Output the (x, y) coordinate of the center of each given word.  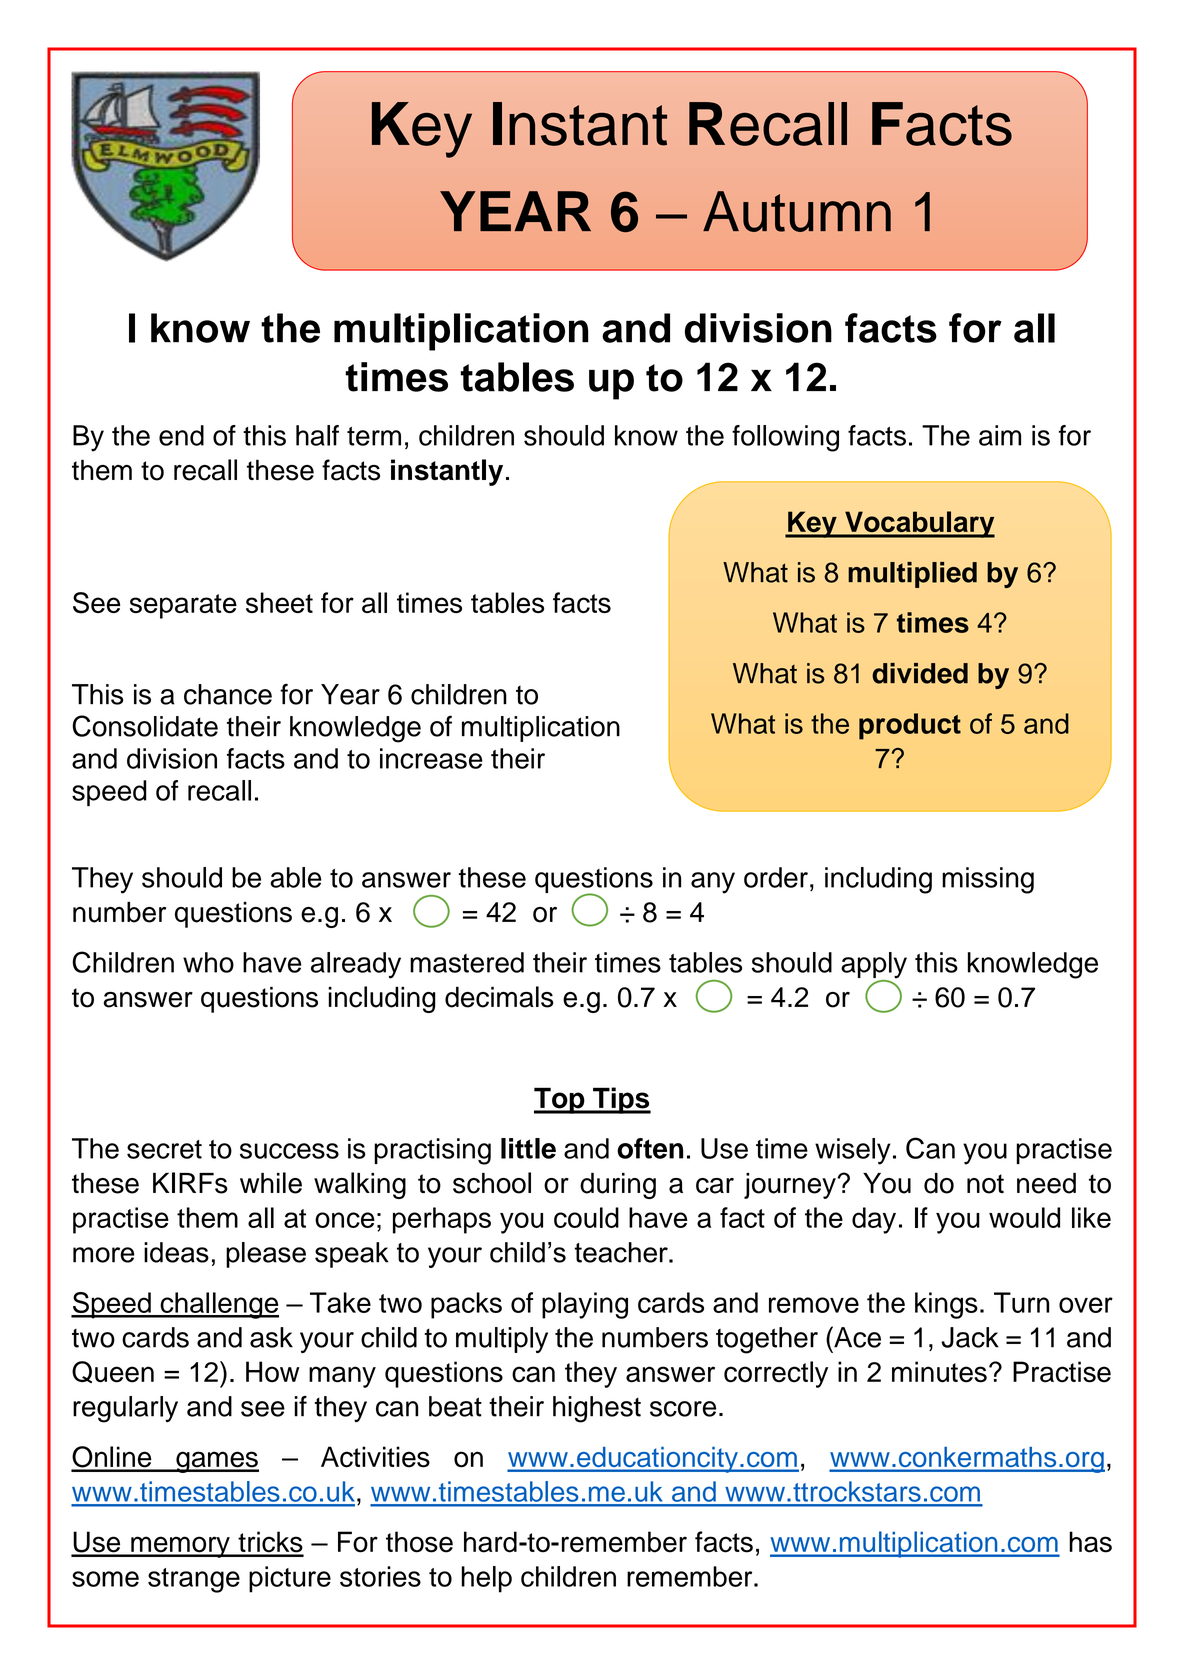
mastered (467, 962)
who (208, 962)
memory (180, 1547)
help (486, 1579)
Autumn (797, 211)
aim (1000, 435)
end (181, 435)
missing (988, 880)
